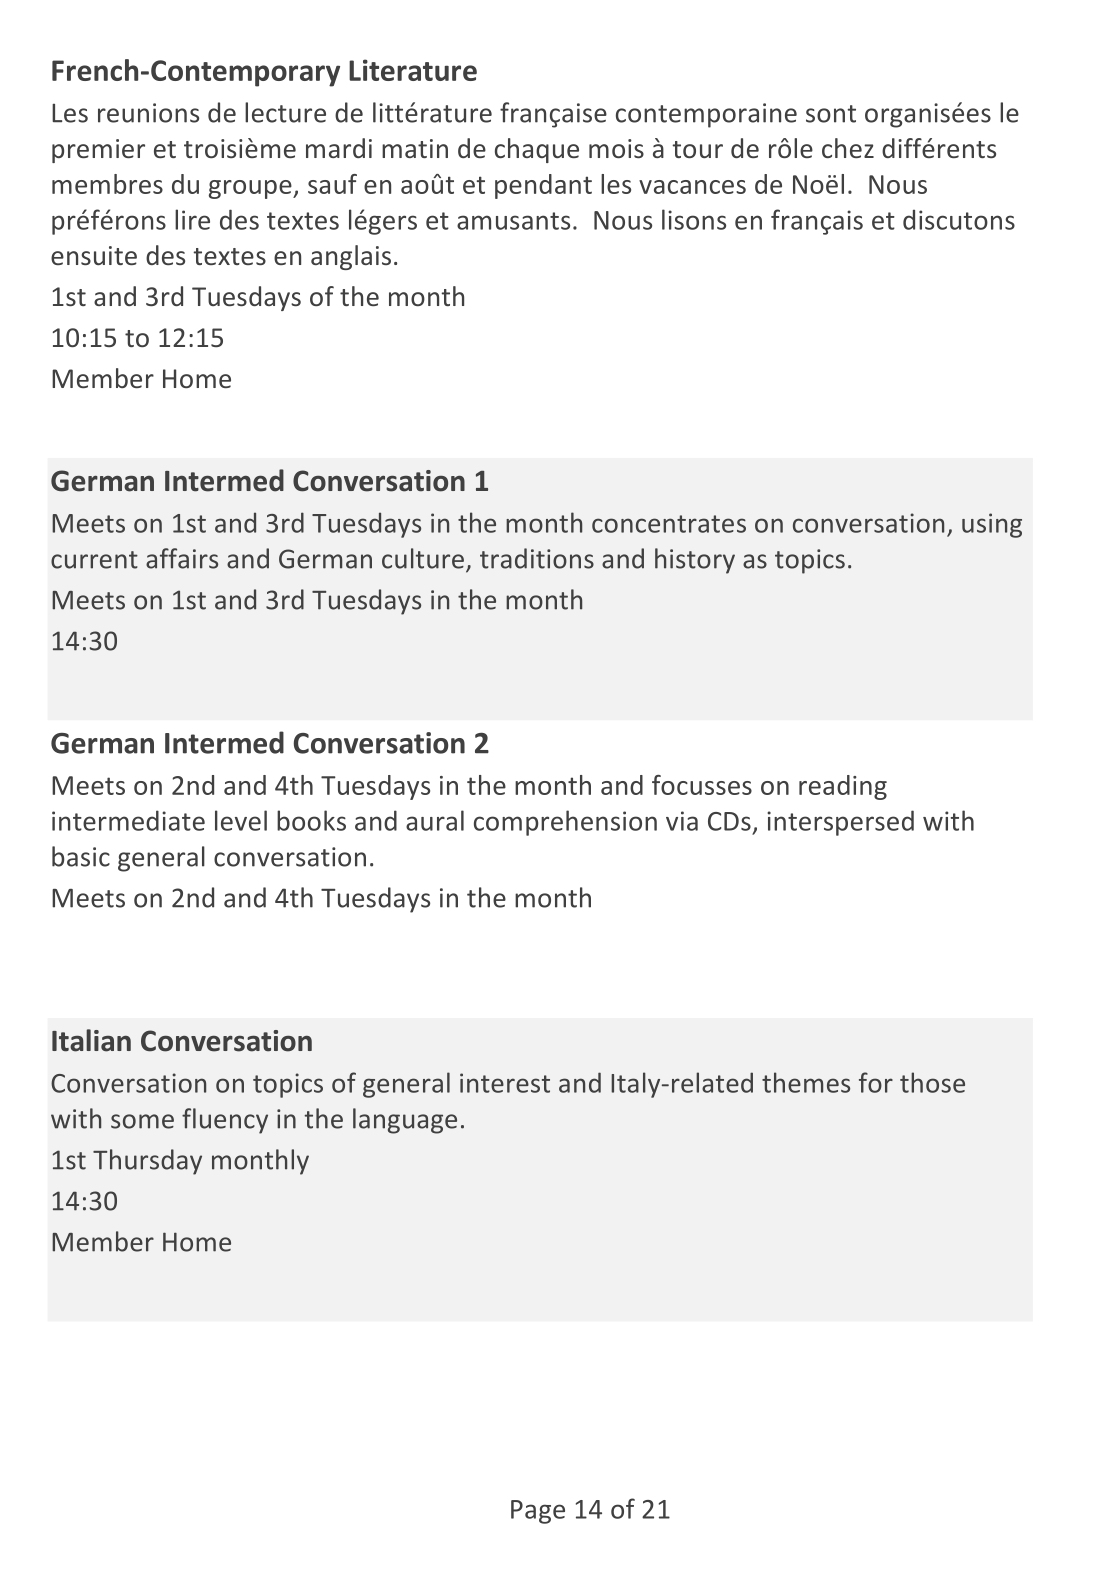 This page has height=1572, width=1108. Describe the element at coordinates (992, 525) in the page. I see `using` at that location.
